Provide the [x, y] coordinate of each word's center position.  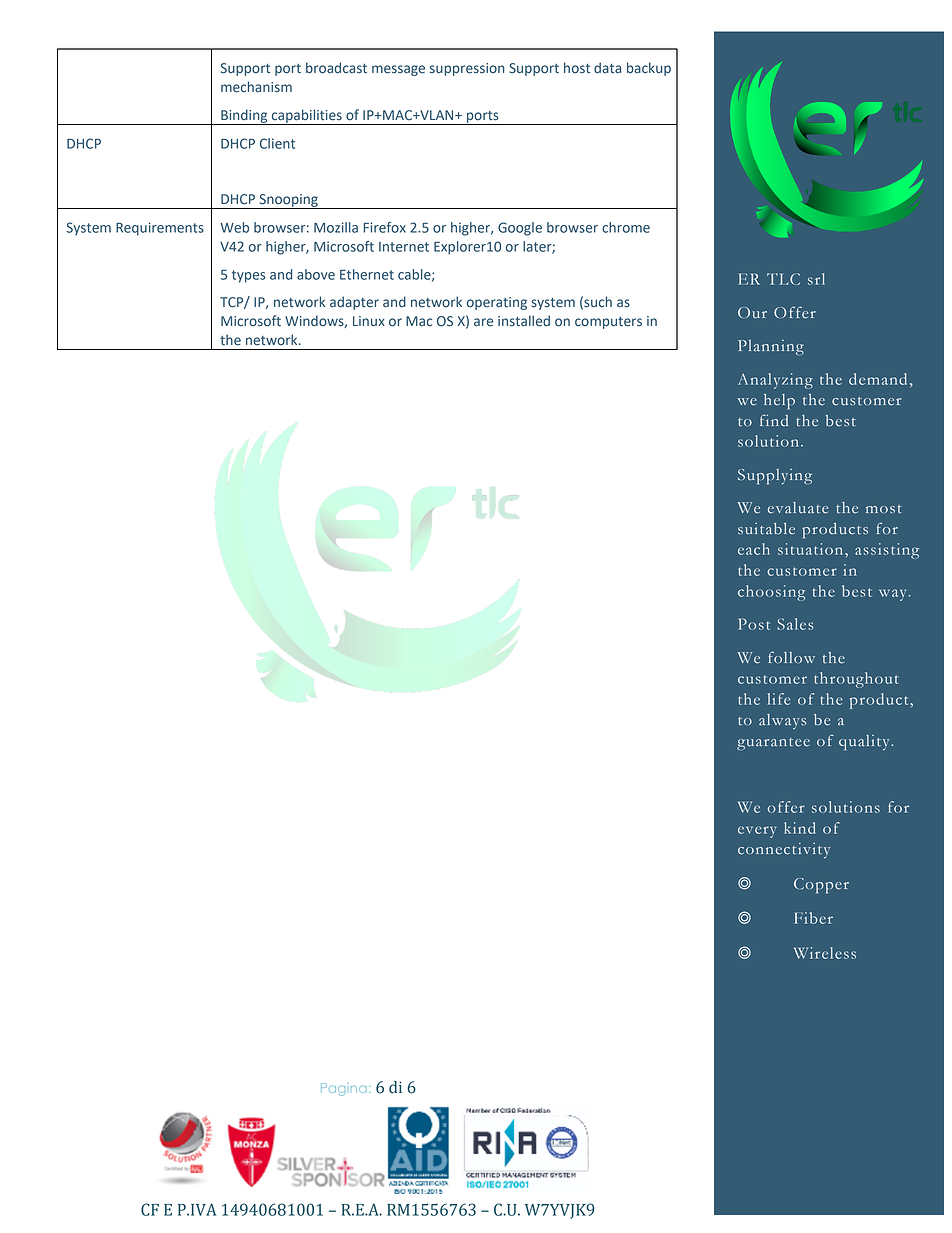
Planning [771, 347]
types [249, 276]
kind [800, 828]
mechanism [256, 87]
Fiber [813, 918]
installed [524, 321]
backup [649, 69]
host [577, 68]
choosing [771, 593]
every [757, 832]
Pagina [343, 1089]
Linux [369, 321]
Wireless [825, 953]
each [754, 549]
